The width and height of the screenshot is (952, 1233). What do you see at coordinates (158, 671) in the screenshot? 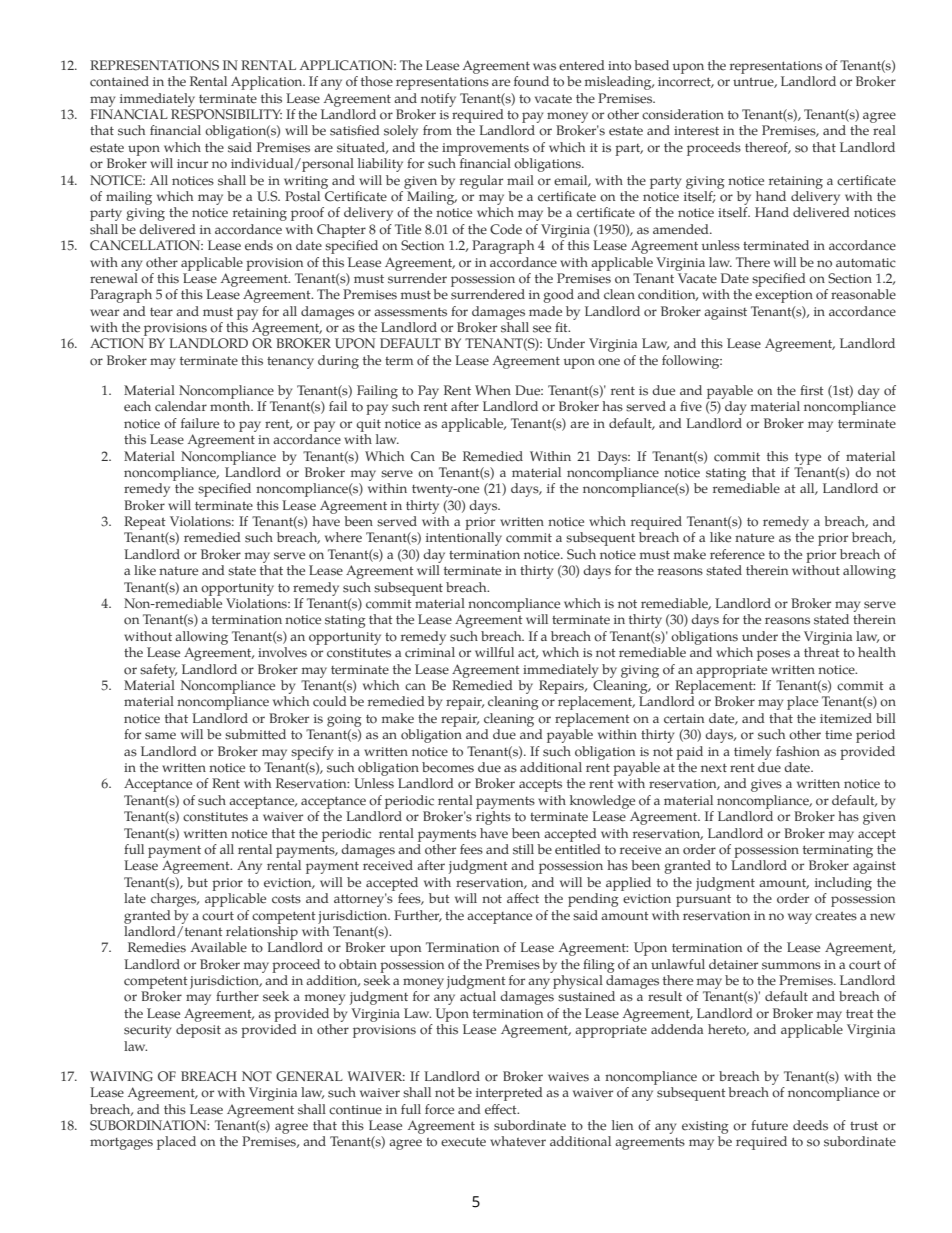
I see `safety` at bounding box center [158, 671].
